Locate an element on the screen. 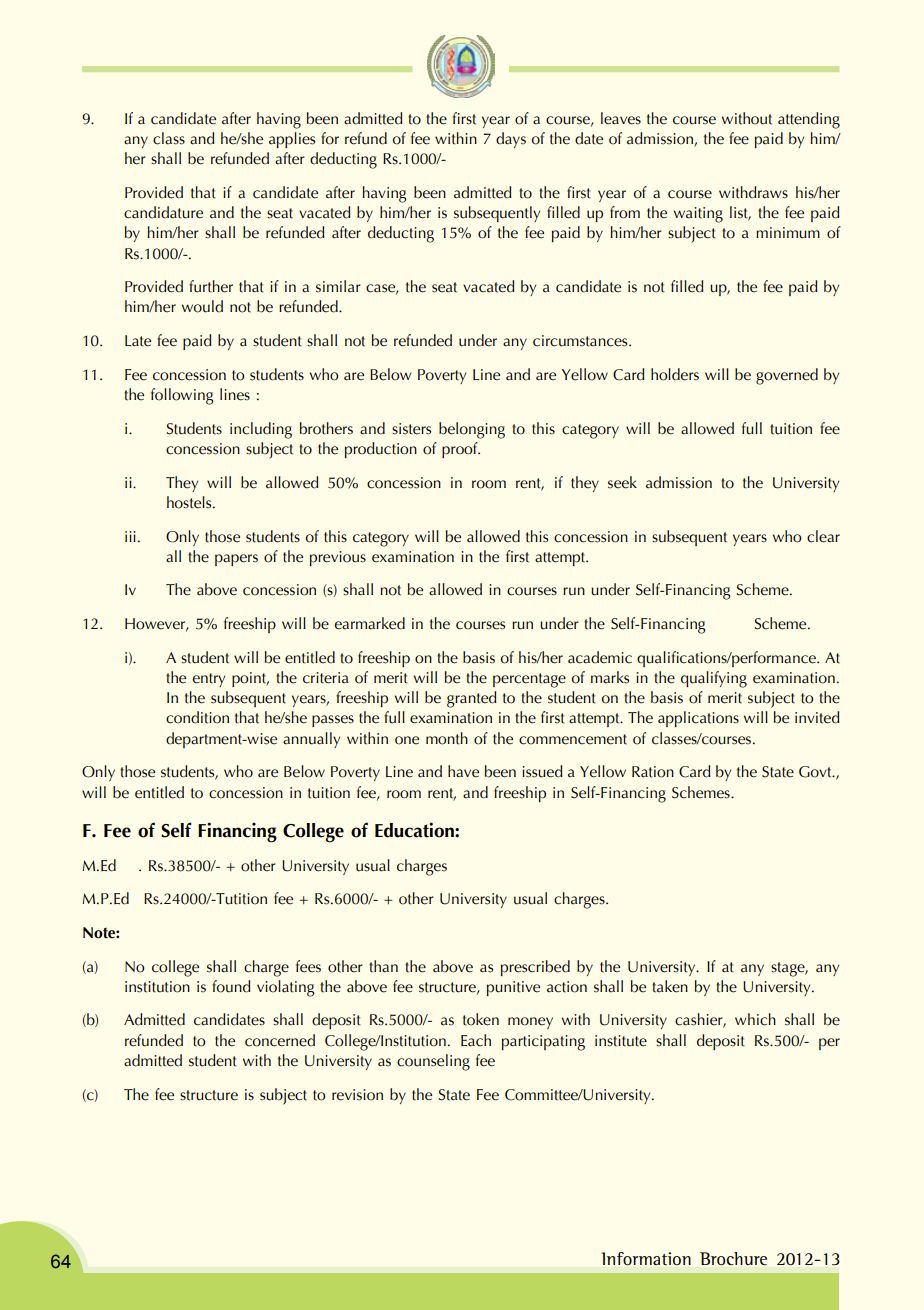 The height and width of the screenshot is (1310, 924). found is located at coordinates (231, 986).
